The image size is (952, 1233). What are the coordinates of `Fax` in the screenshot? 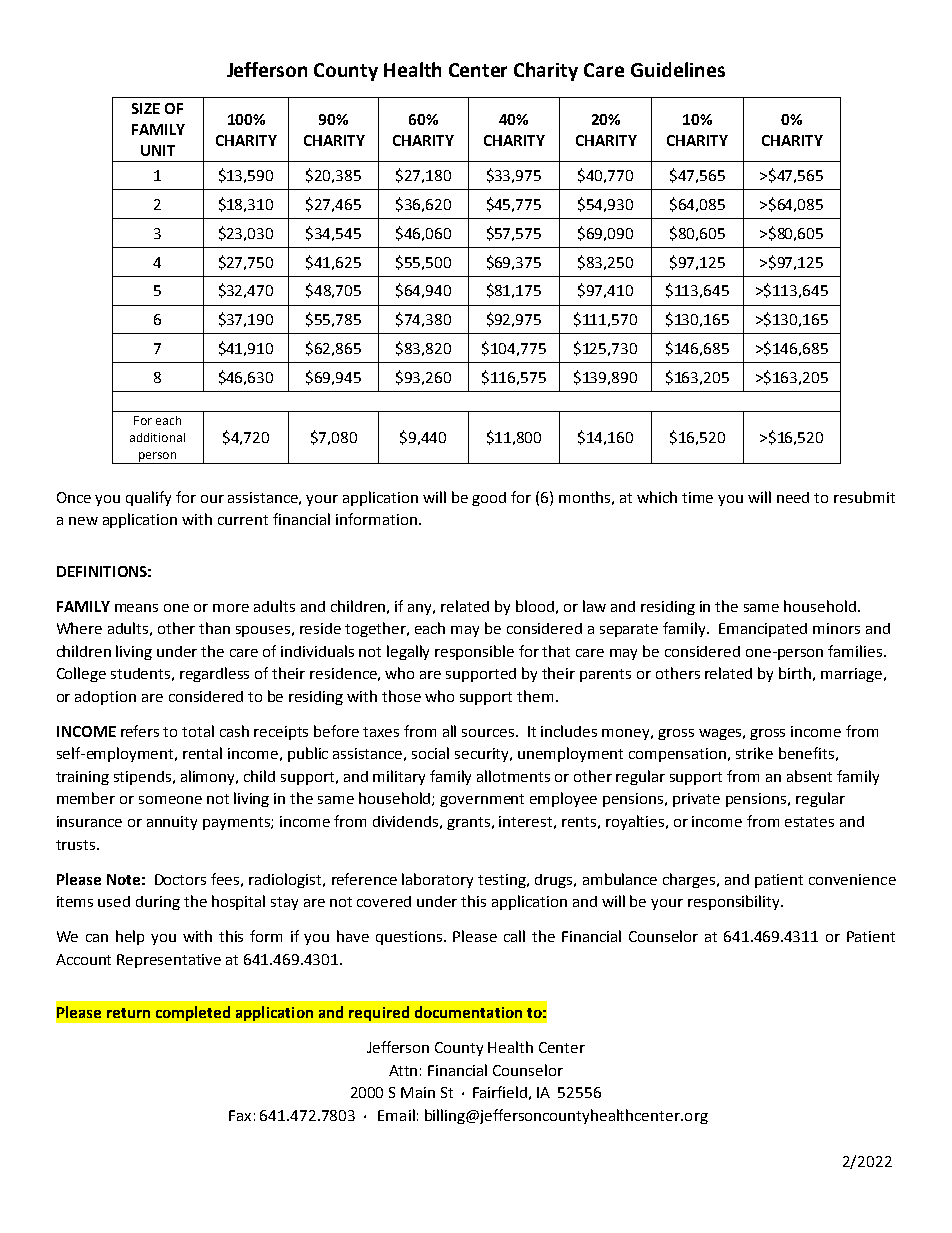 It's located at (240, 1115).
